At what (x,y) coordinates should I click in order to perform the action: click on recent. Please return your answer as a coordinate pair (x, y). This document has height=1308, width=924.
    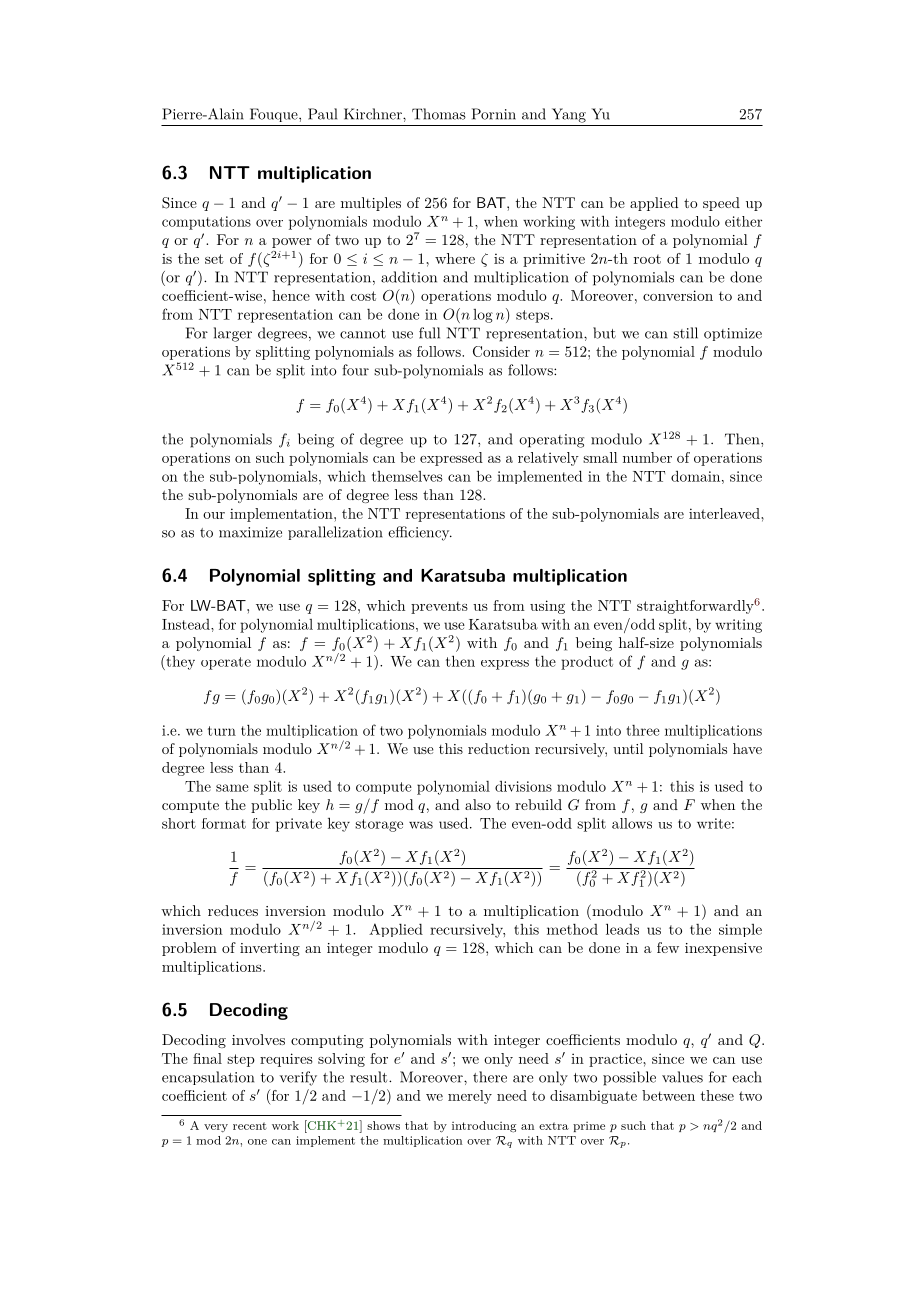
    Looking at the image, I should click on (250, 1126).
